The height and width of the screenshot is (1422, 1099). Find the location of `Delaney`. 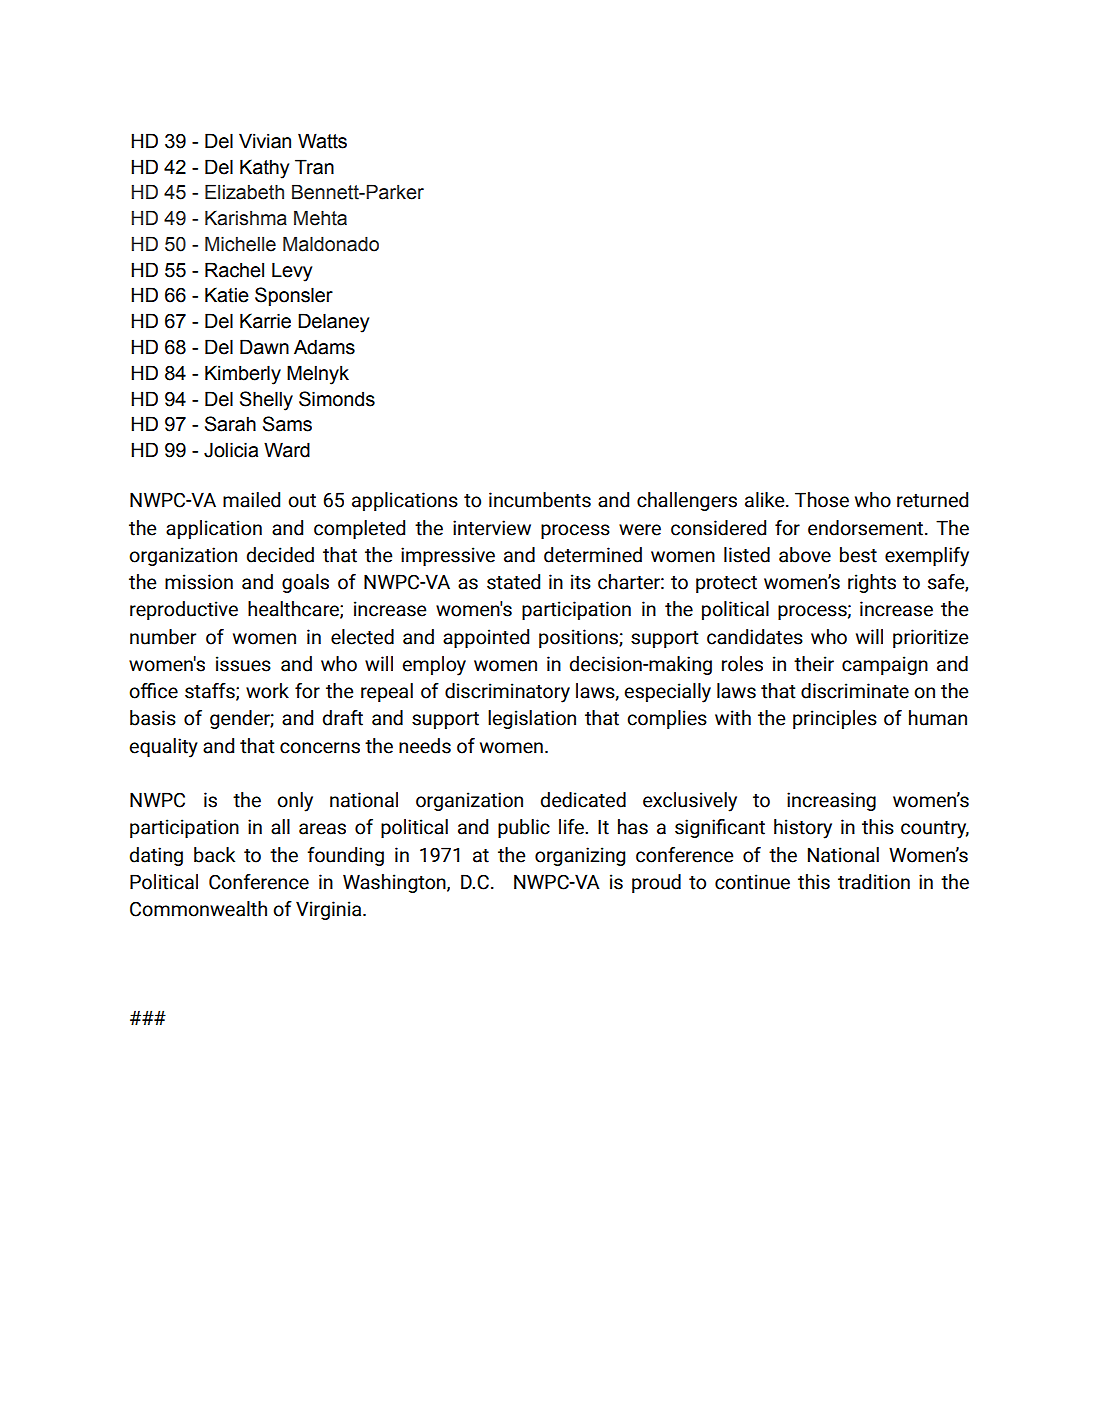

Delaney is located at coordinates (333, 323).
